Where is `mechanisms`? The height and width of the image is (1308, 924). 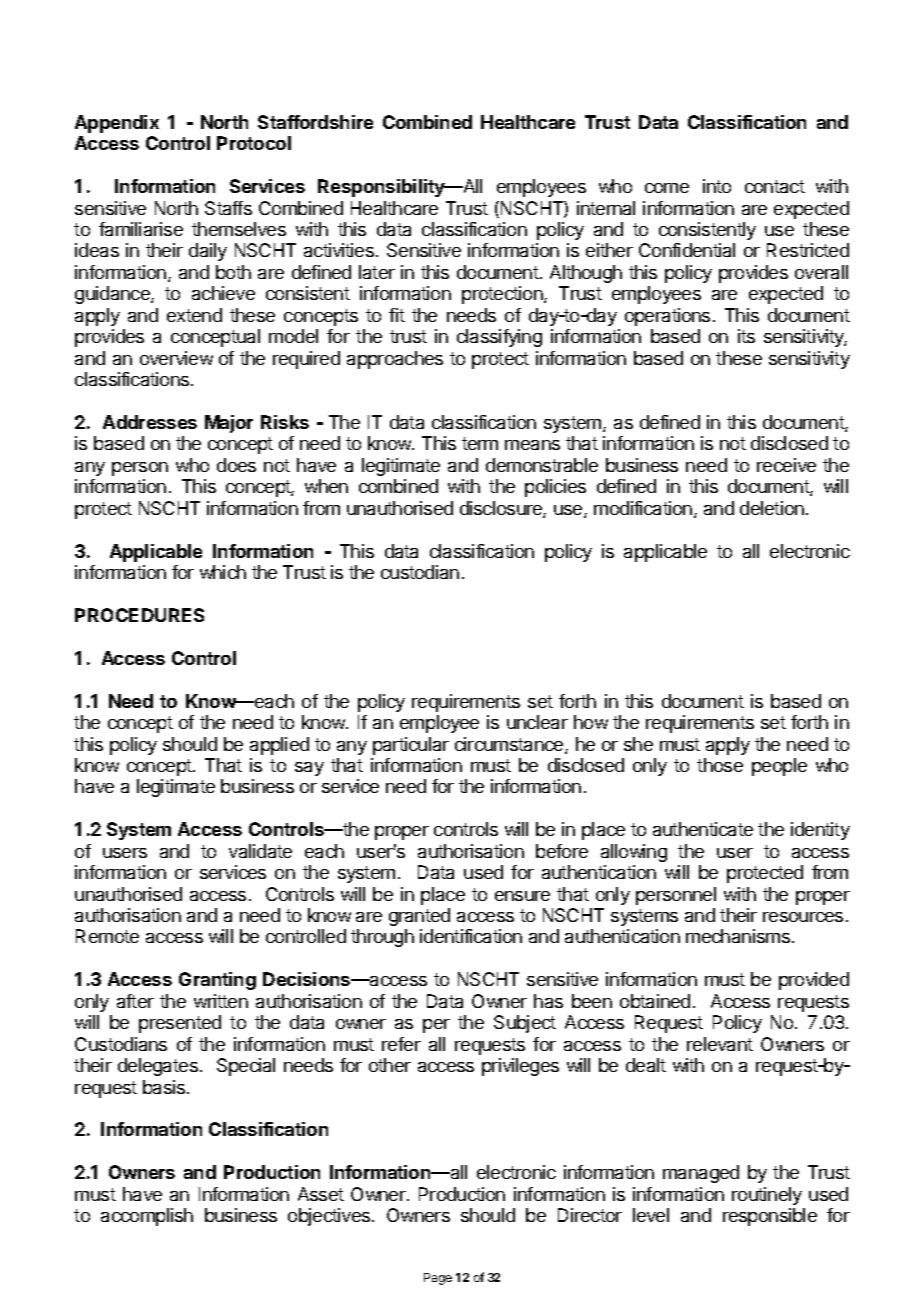
mechanisms is located at coordinates (738, 936).
